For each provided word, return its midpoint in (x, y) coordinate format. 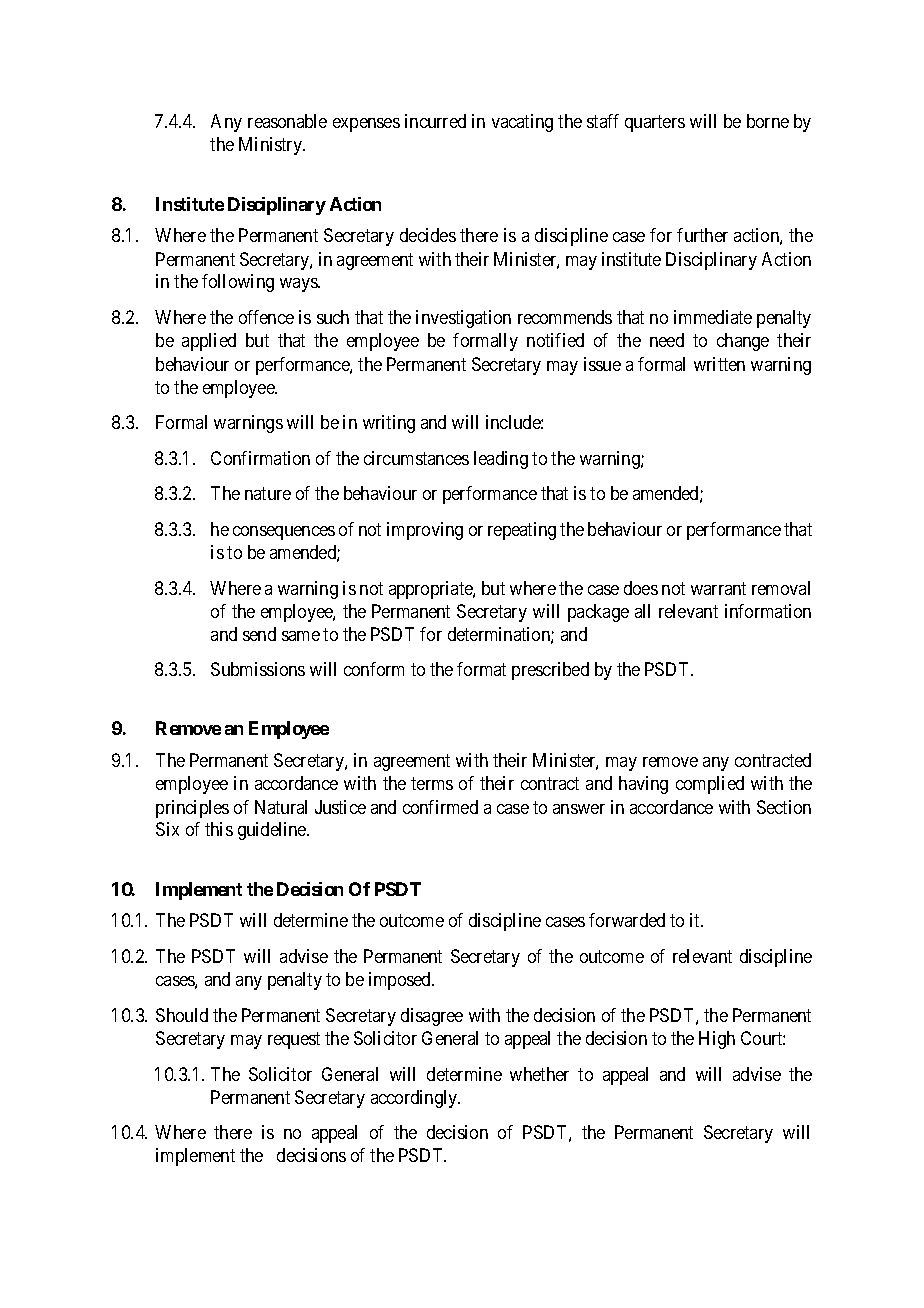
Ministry (272, 146)
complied (710, 785)
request (294, 1040)
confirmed (440, 807)
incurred (435, 121)
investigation (463, 319)
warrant (718, 588)
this (219, 829)
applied (209, 342)
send (259, 634)
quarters (655, 124)
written (719, 364)
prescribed (550, 671)
